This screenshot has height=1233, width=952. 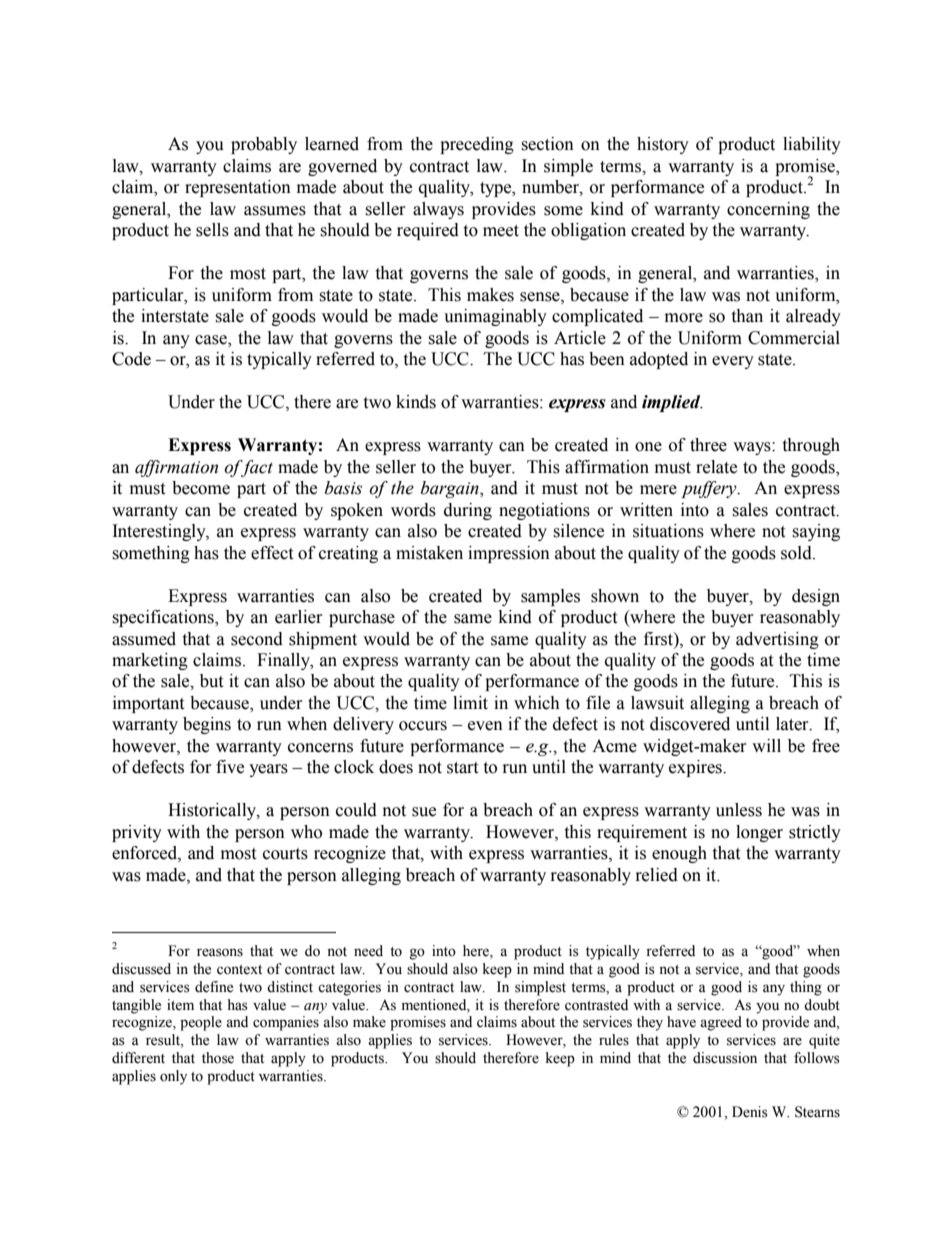 What do you see at coordinates (777, 640) in the screenshot?
I see `advertising` at bounding box center [777, 640].
